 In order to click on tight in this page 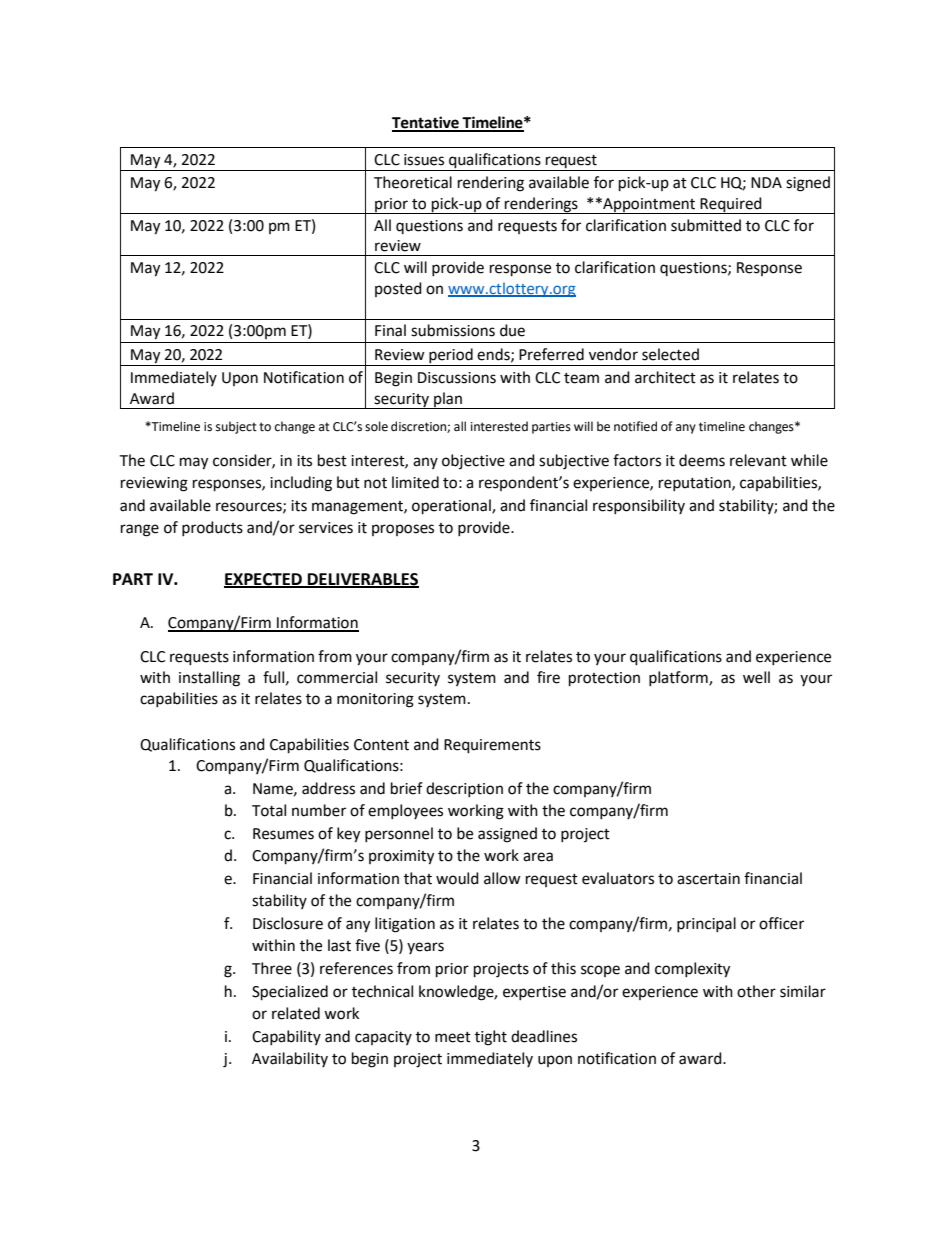, I will do `click(491, 1038)`.
